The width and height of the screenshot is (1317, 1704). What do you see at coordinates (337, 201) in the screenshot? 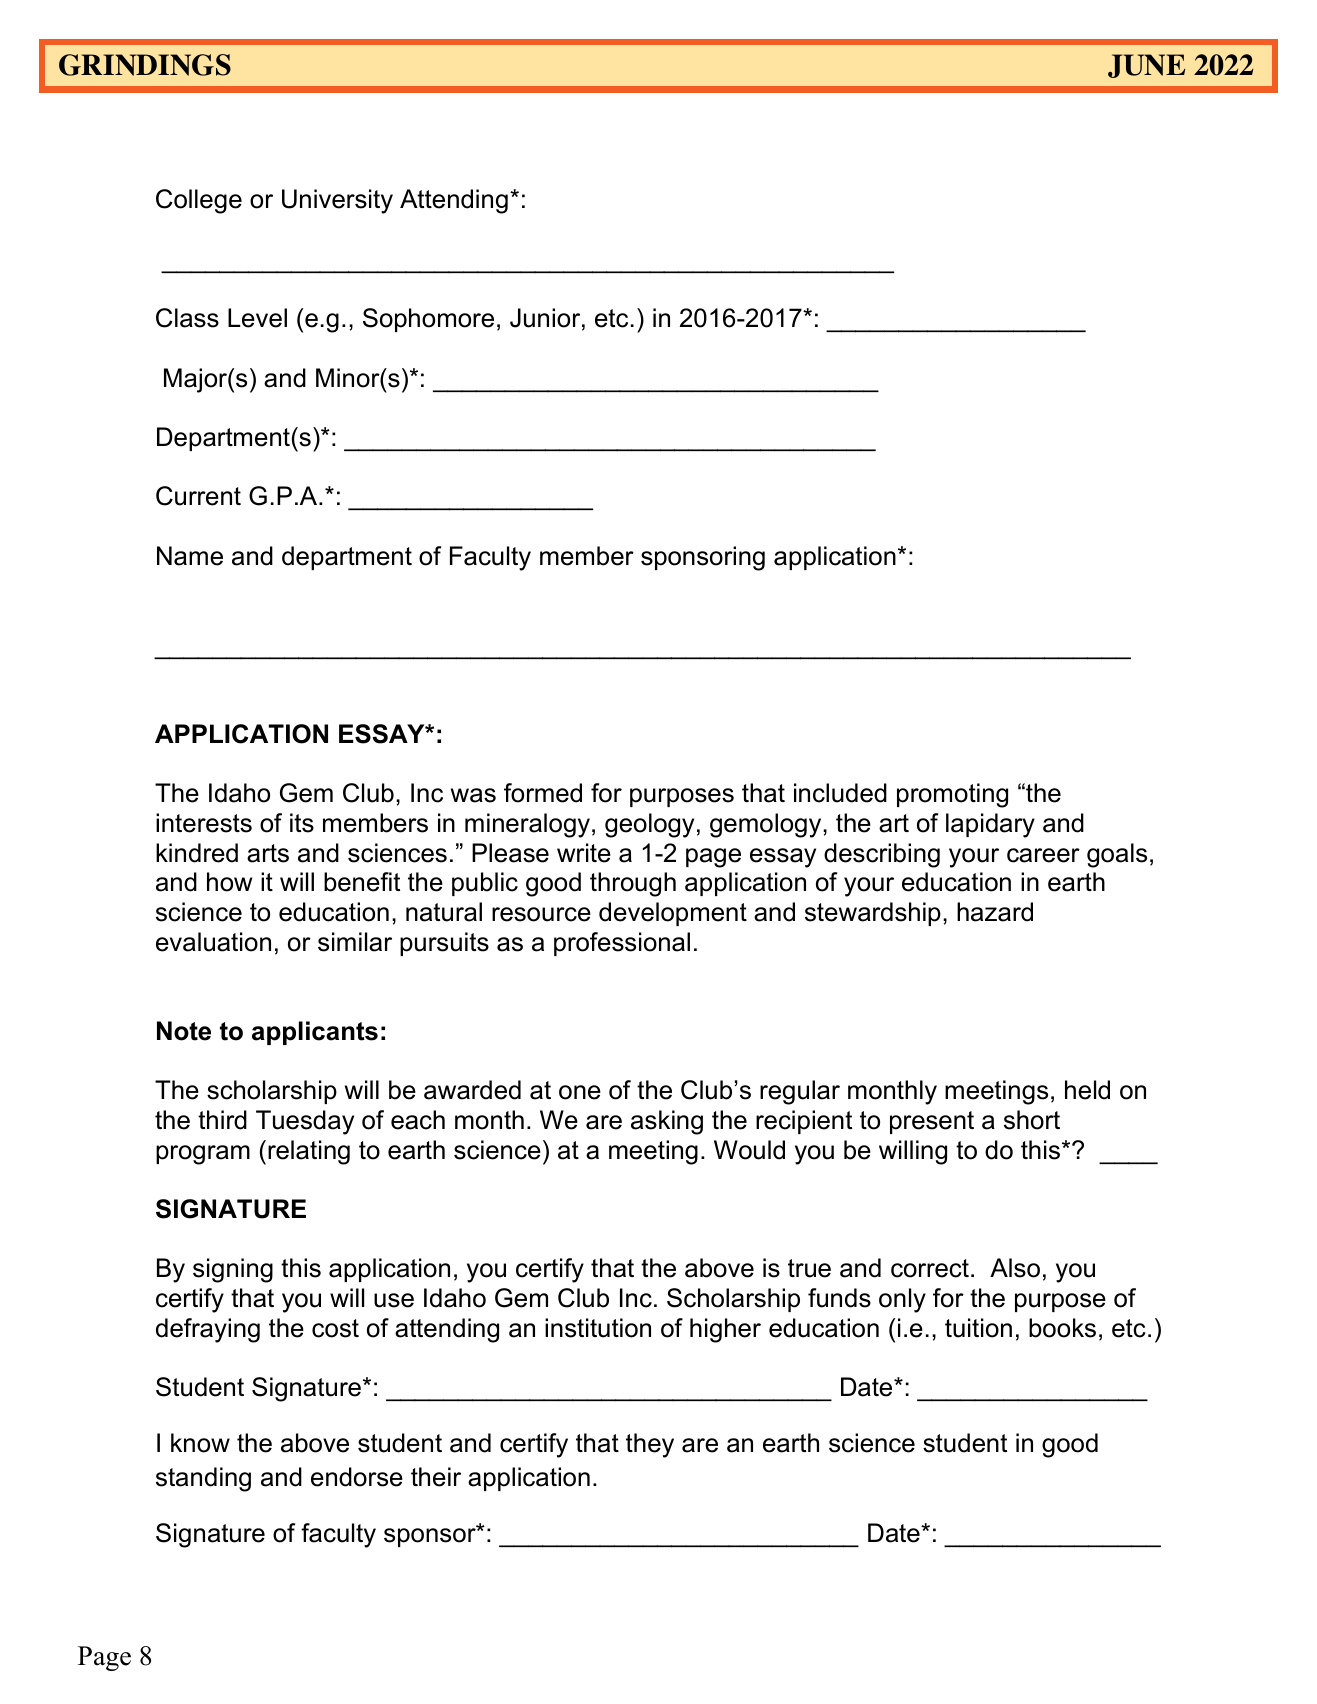
I see `University` at bounding box center [337, 201].
